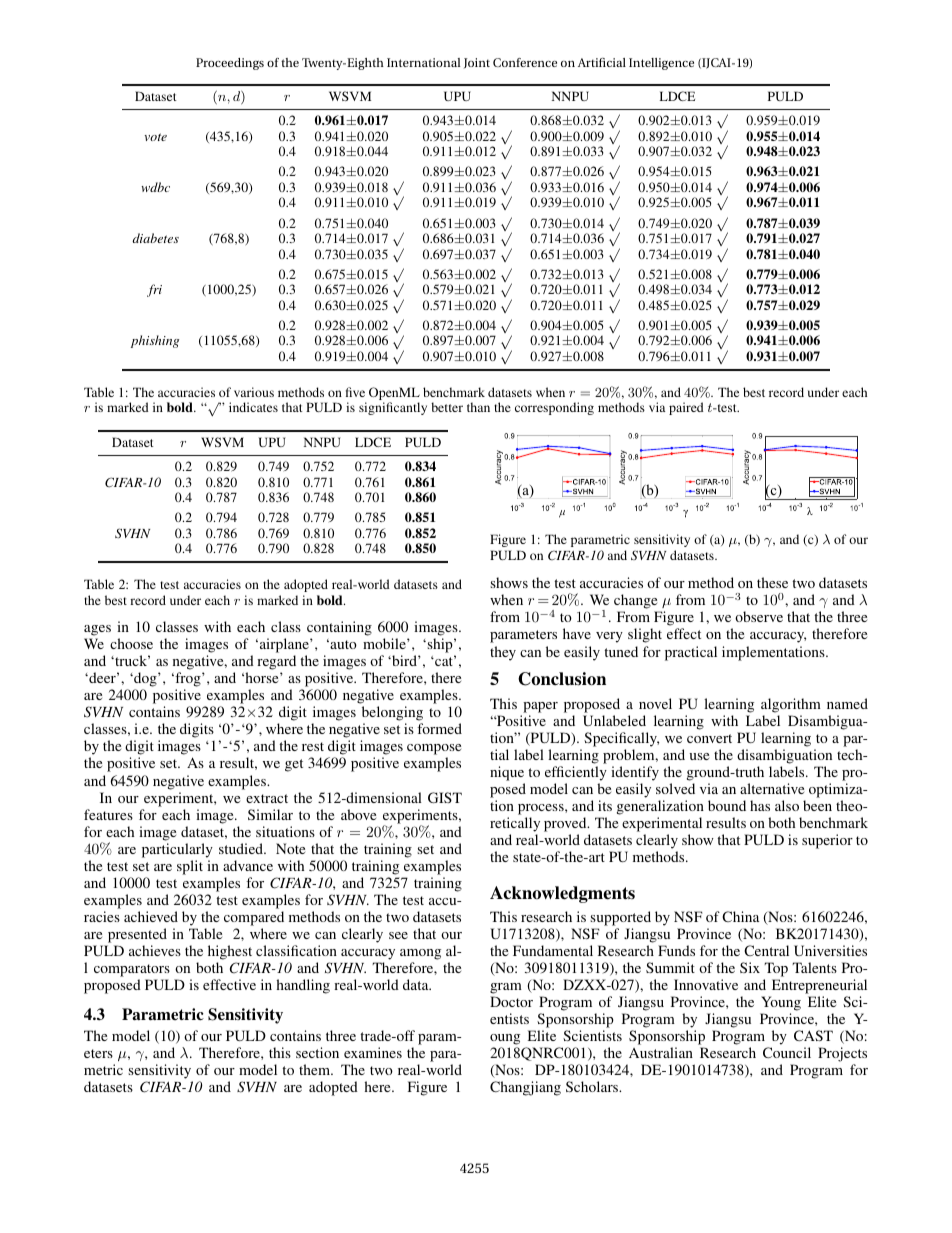 Image resolution: width=952 pixels, height=1233 pixels. I want to click on them, so click(316, 1069).
